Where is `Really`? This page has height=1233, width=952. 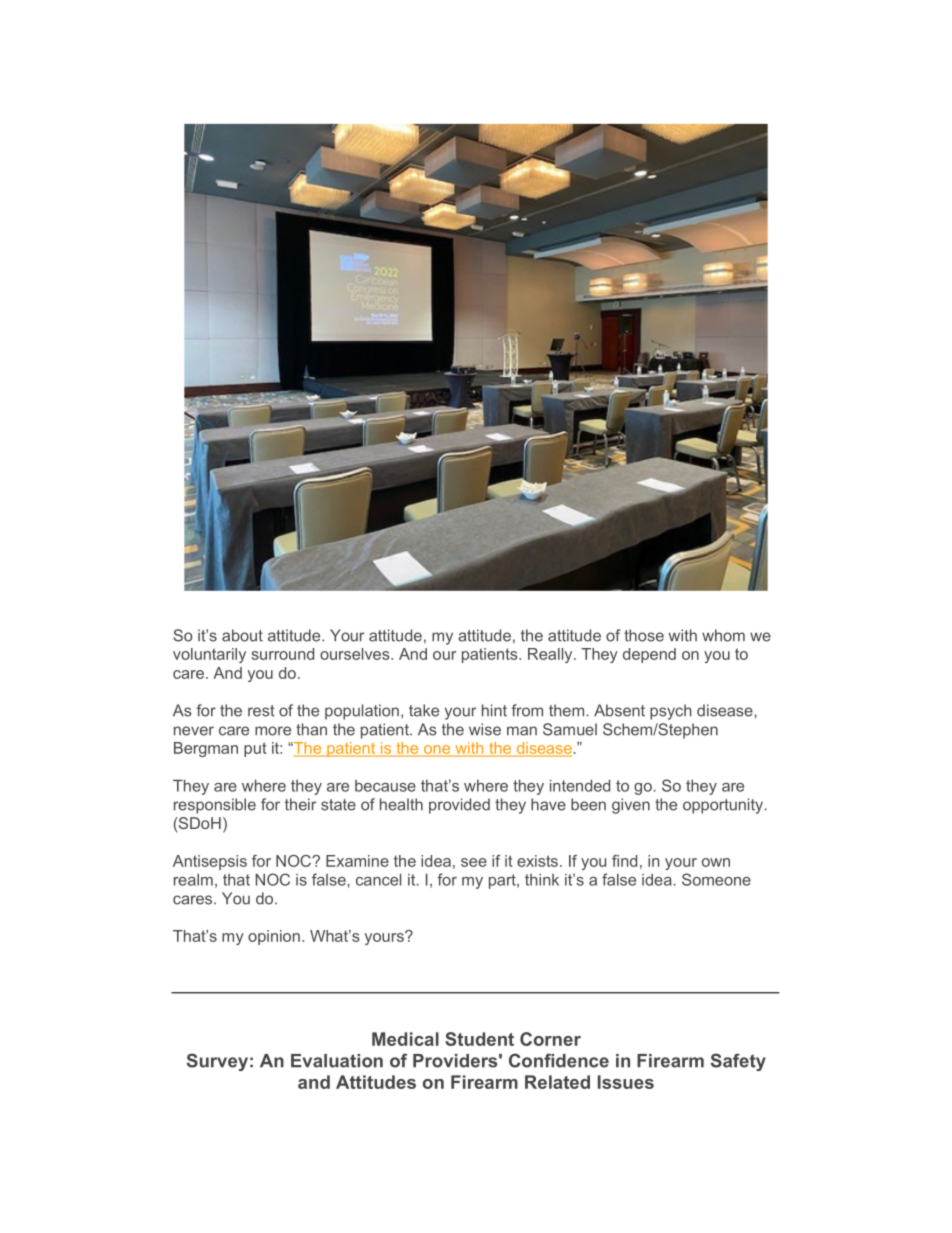
Really is located at coordinates (551, 655).
